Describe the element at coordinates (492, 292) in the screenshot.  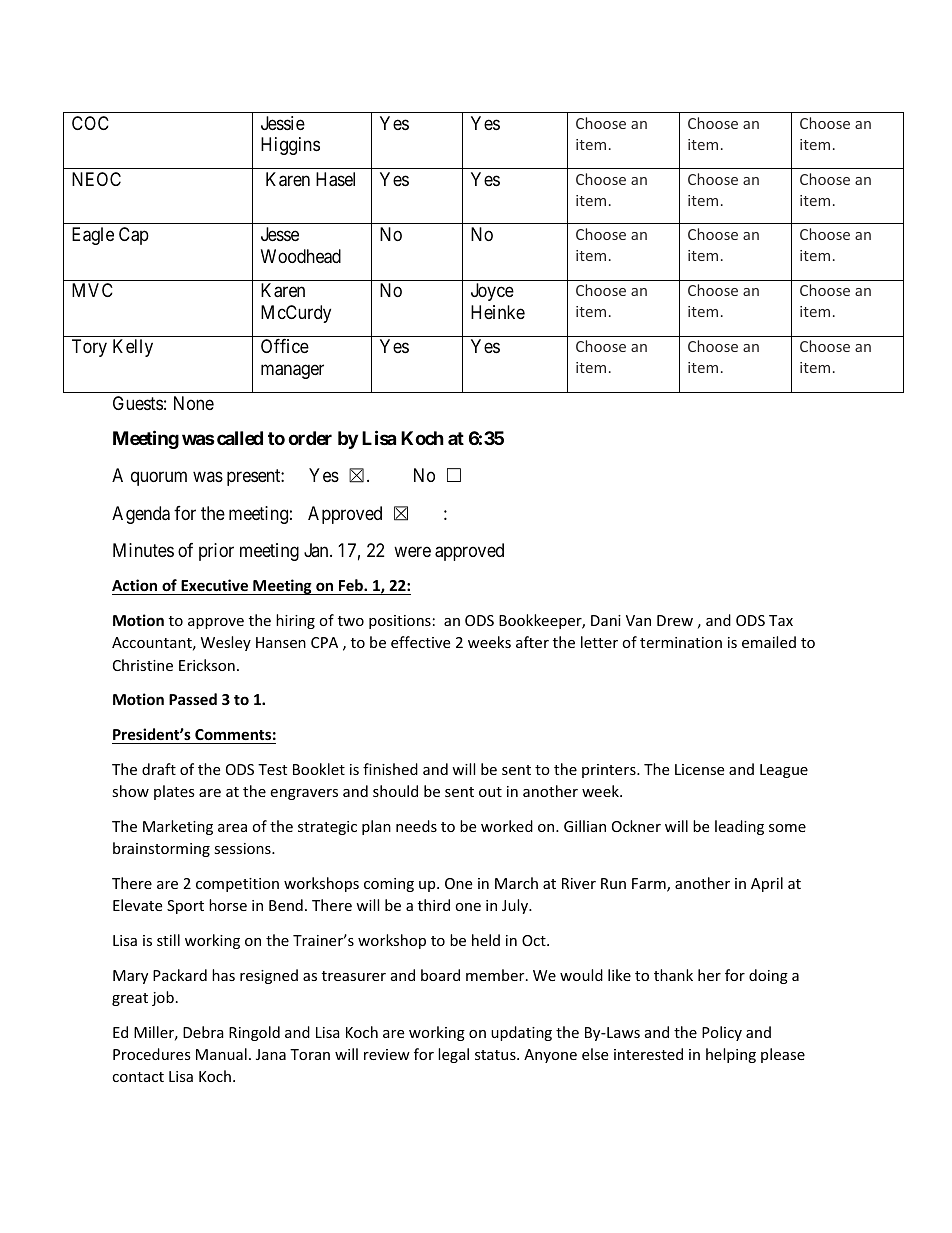
I see `Joyce` at that location.
